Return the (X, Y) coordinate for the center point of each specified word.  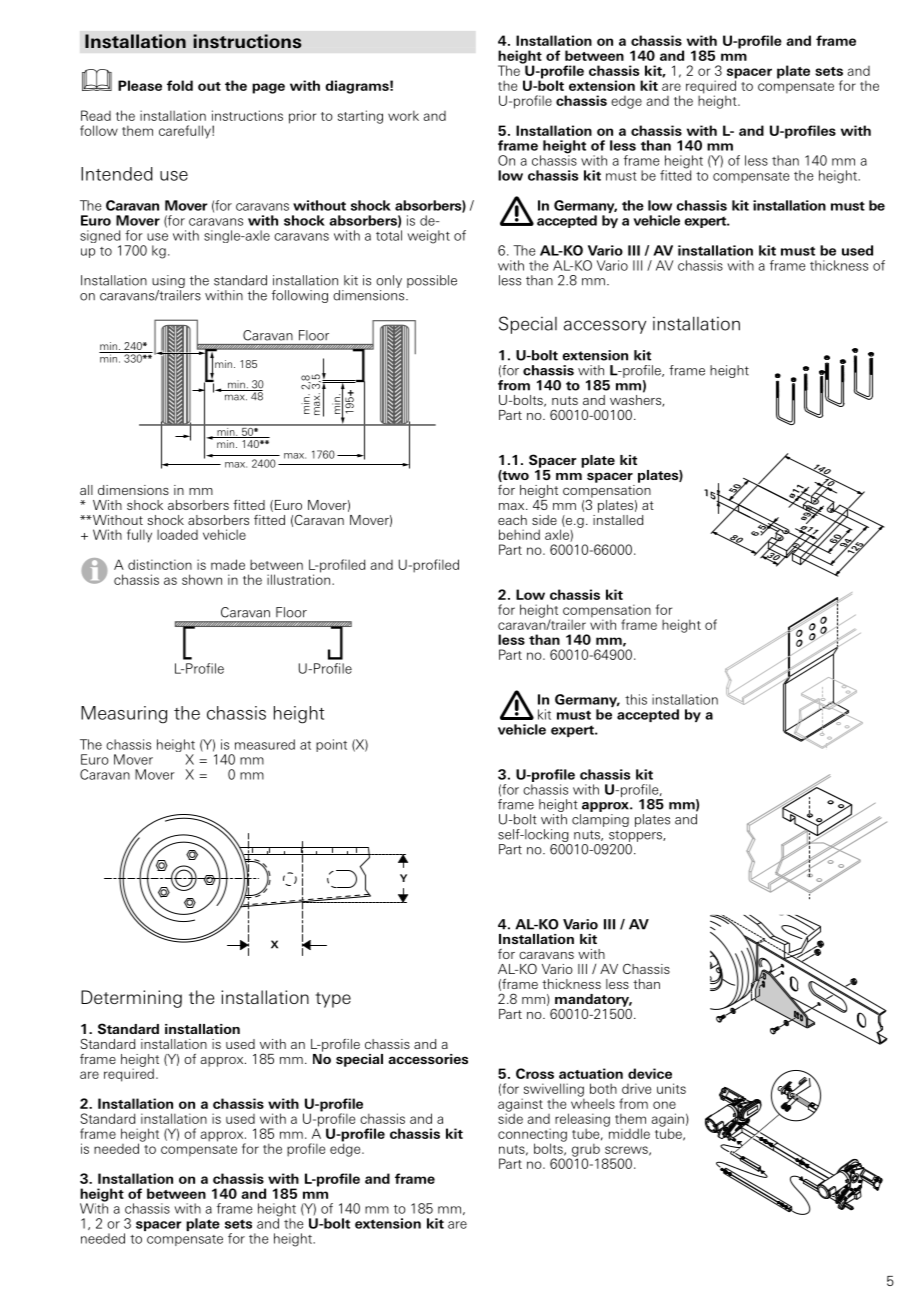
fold (180, 85)
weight (428, 237)
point (331, 745)
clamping (600, 820)
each (512, 520)
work (403, 115)
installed (618, 518)
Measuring (124, 715)
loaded (177, 534)
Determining (131, 999)
